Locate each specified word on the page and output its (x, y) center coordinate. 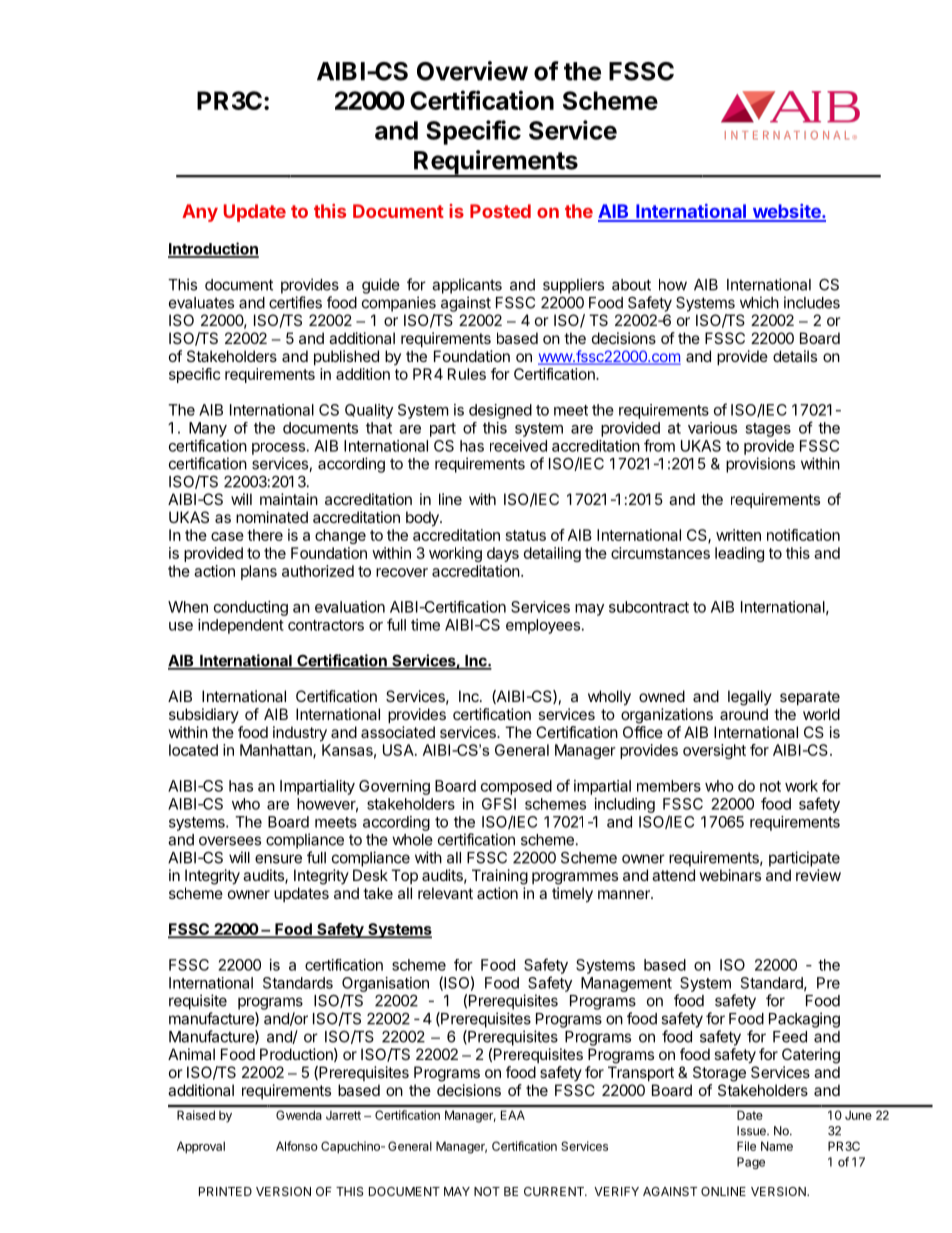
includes (812, 302)
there (265, 535)
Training (500, 877)
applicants (467, 286)
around (744, 714)
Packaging (804, 1020)
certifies (295, 302)
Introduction (213, 249)
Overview (472, 71)
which (759, 302)
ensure (278, 859)
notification (803, 535)
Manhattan (277, 751)
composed (516, 787)
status (526, 535)
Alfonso (297, 1146)
